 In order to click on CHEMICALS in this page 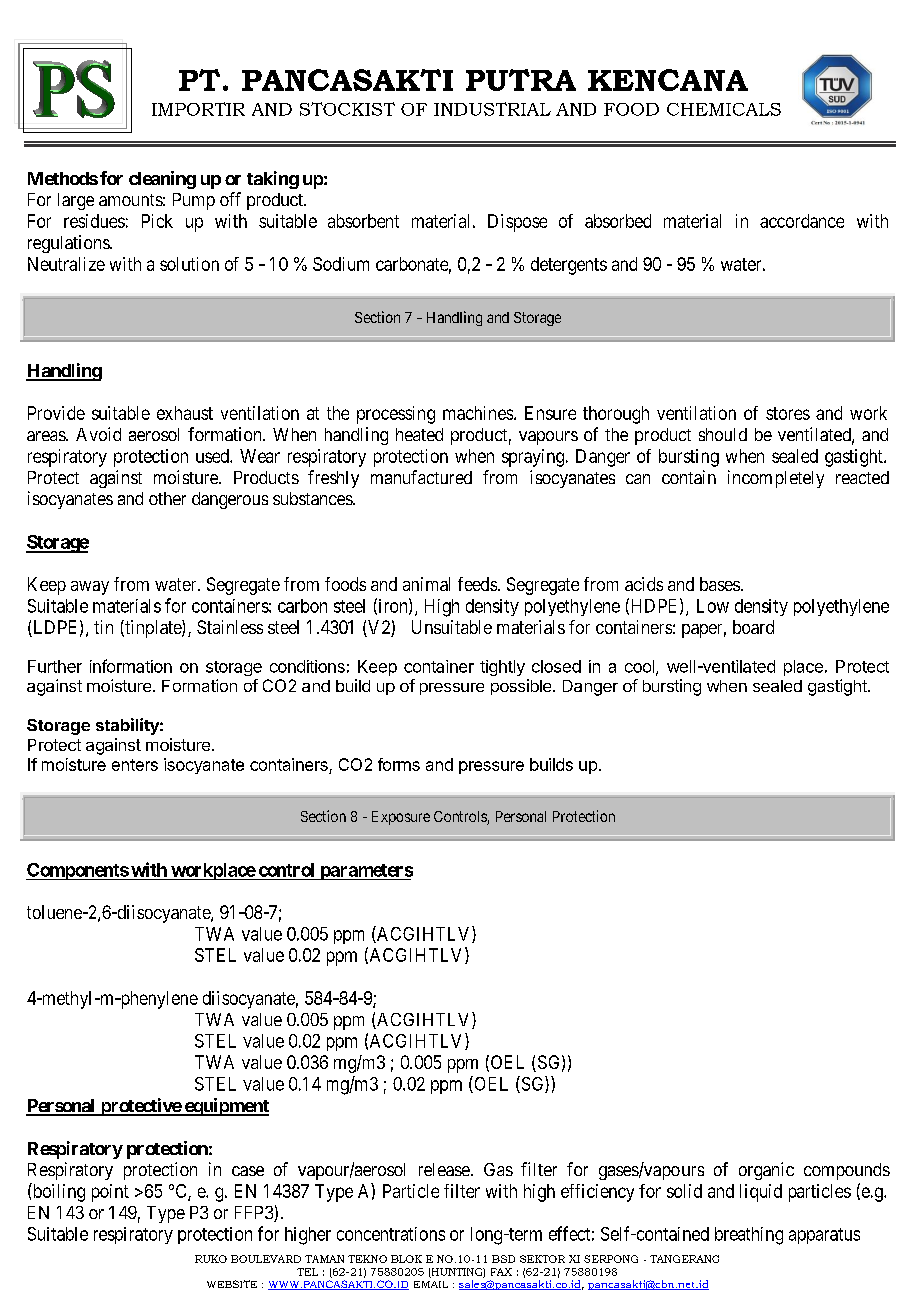, I will do `click(724, 109)`.
